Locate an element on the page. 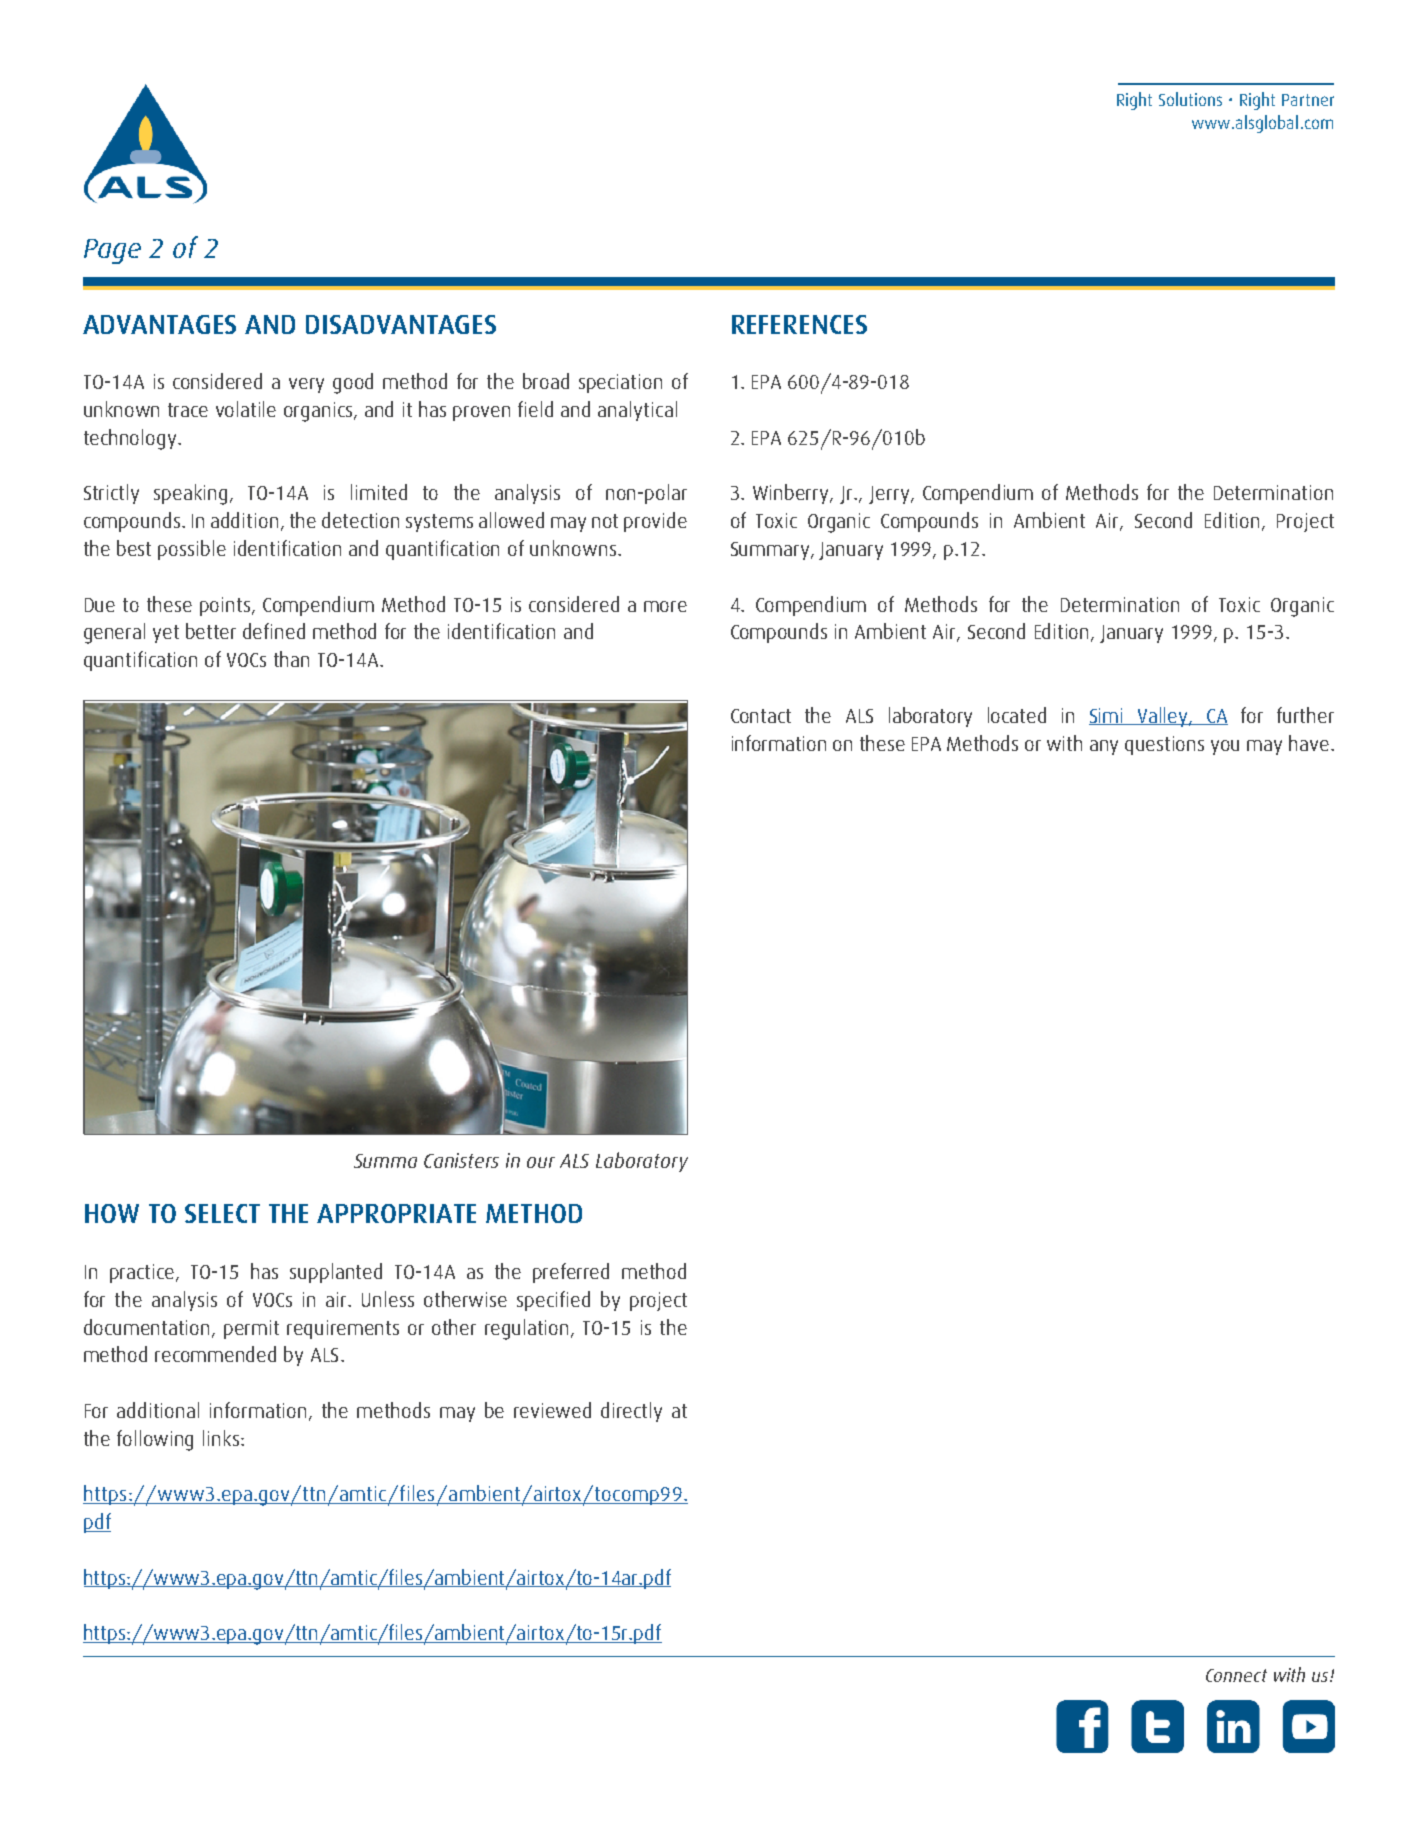  REFERENCES is located at coordinates (799, 324).
